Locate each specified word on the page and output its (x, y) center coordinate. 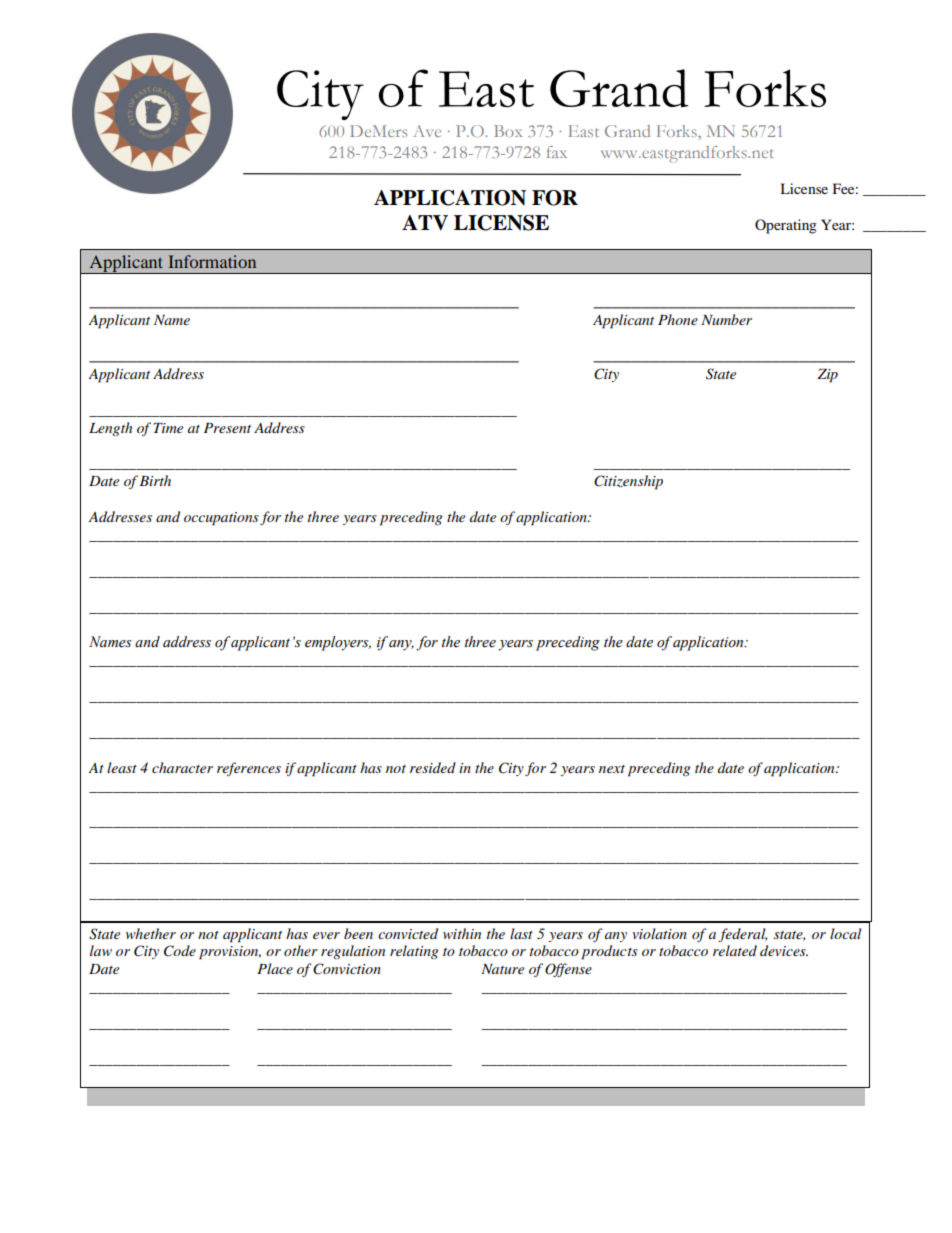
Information (212, 261)
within (462, 933)
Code (180, 951)
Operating (786, 226)
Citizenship (628, 482)
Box (508, 131)
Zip (827, 376)
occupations (221, 519)
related (735, 950)
